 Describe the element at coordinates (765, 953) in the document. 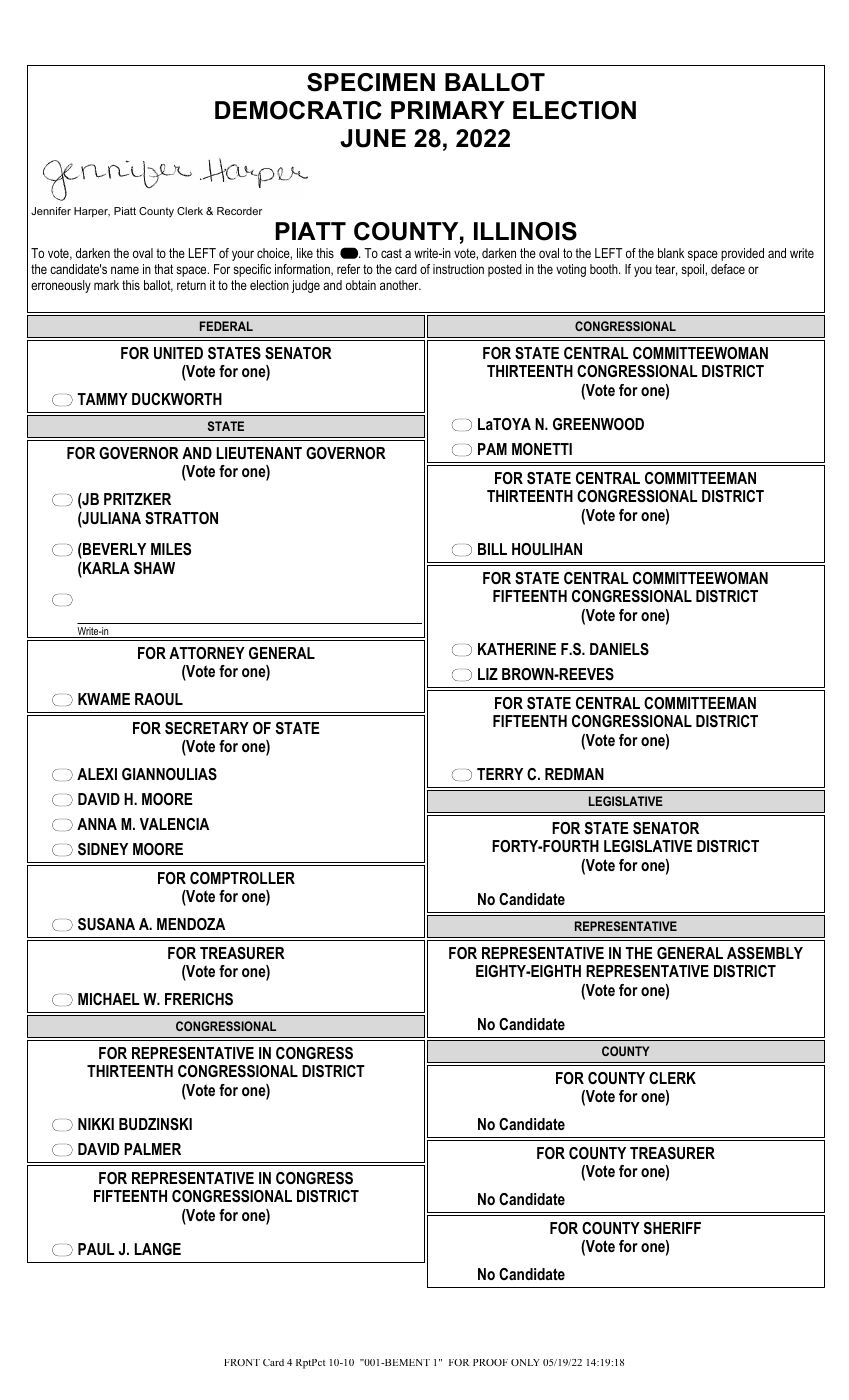

I see `ASSEMBLY` at that location.
